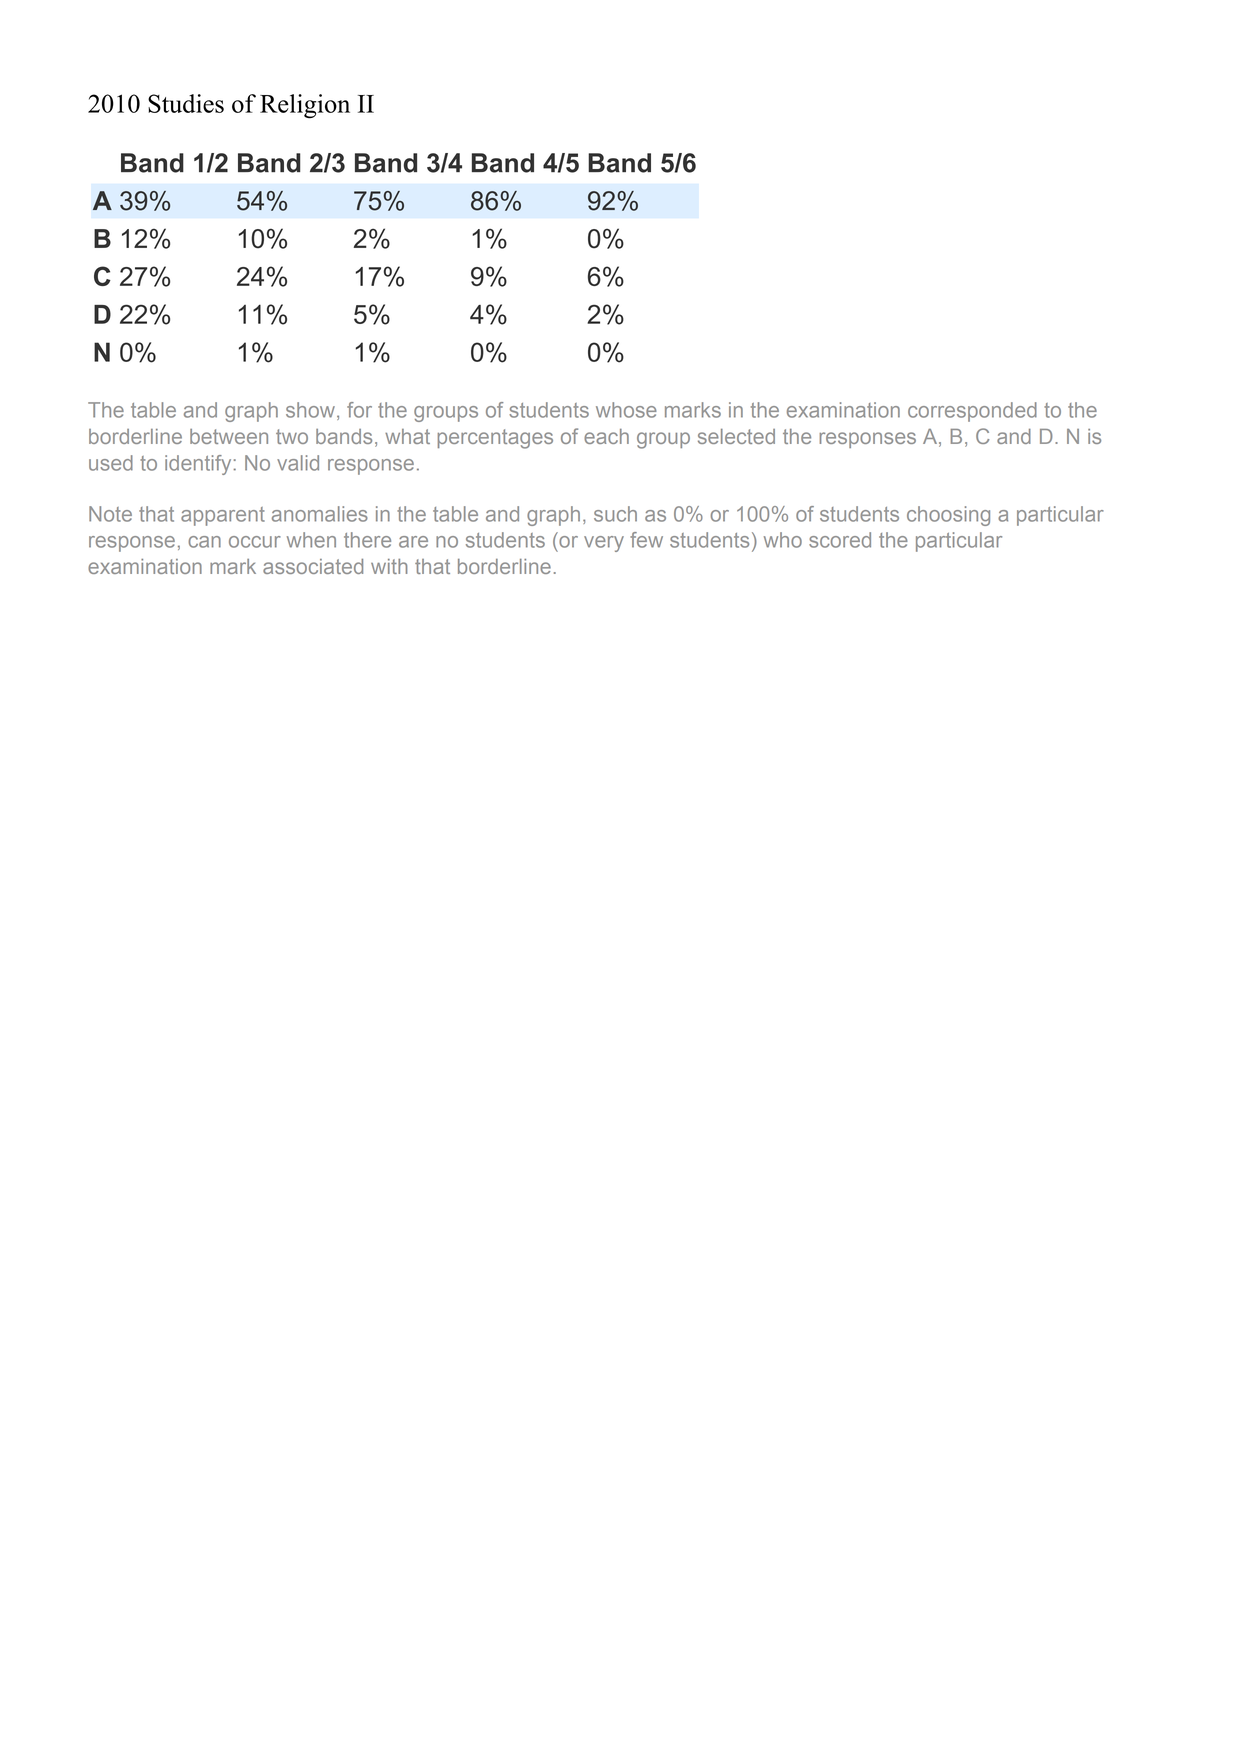 The height and width of the image is (1745, 1233). Describe the element at coordinates (186, 103) in the image. I see `Studies` at that location.
